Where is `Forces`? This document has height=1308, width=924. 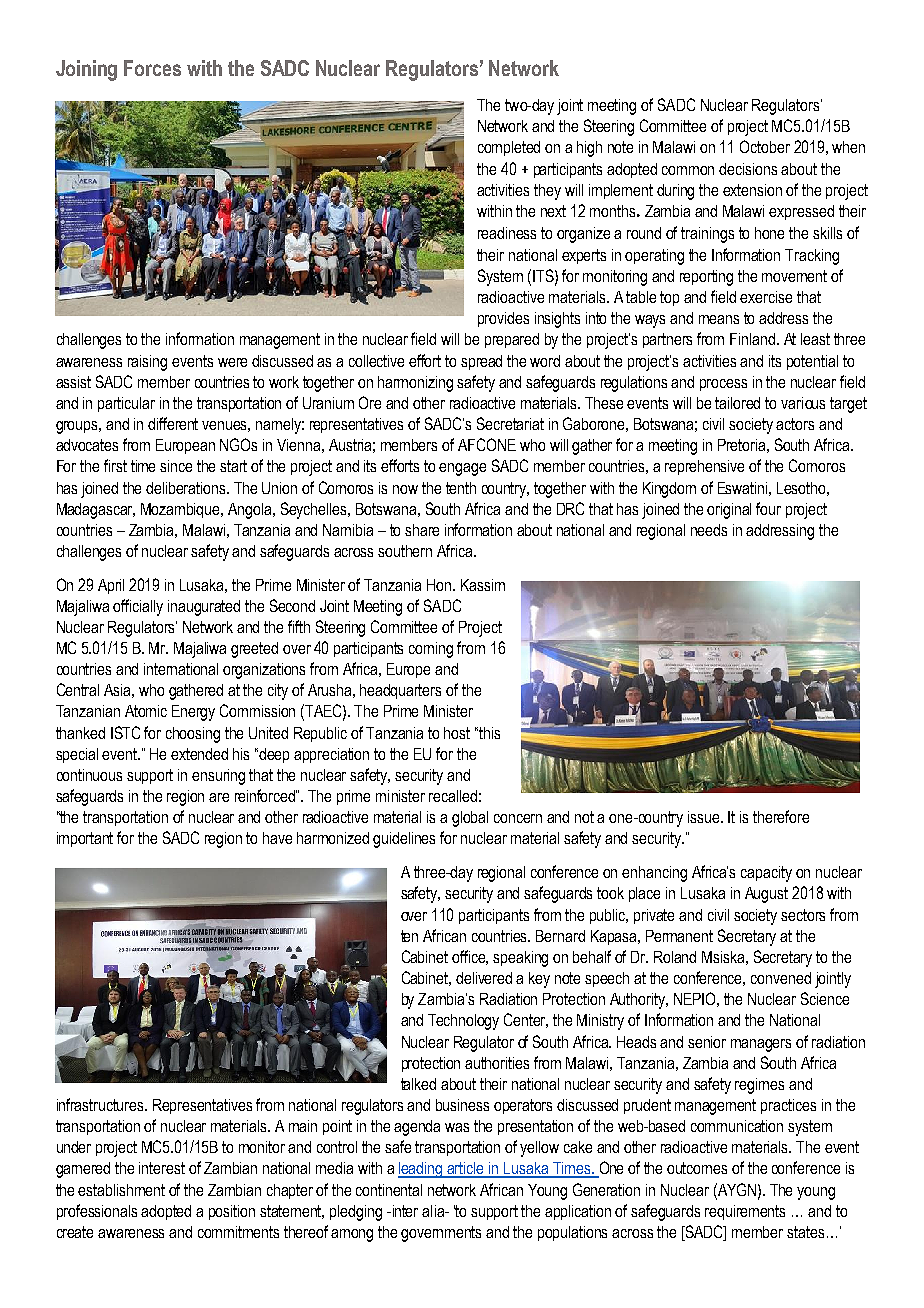
Forces is located at coordinates (152, 68).
